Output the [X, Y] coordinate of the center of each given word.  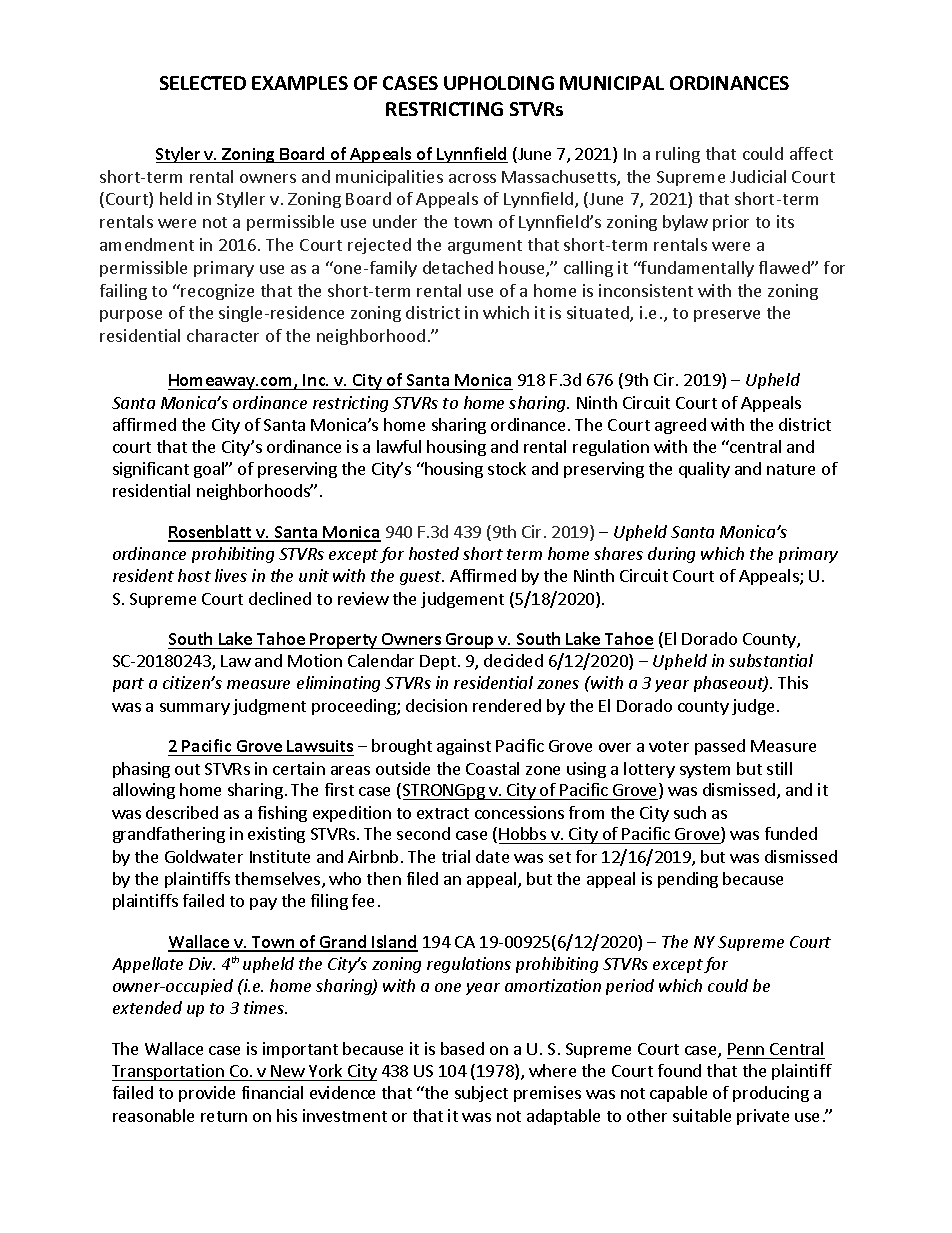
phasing [141, 770]
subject [481, 1094]
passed [720, 747]
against [464, 747]
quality [704, 470]
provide [207, 1094]
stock [507, 468]
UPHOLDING [499, 83]
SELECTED [203, 83]
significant [151, 470]
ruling [678, 155]
